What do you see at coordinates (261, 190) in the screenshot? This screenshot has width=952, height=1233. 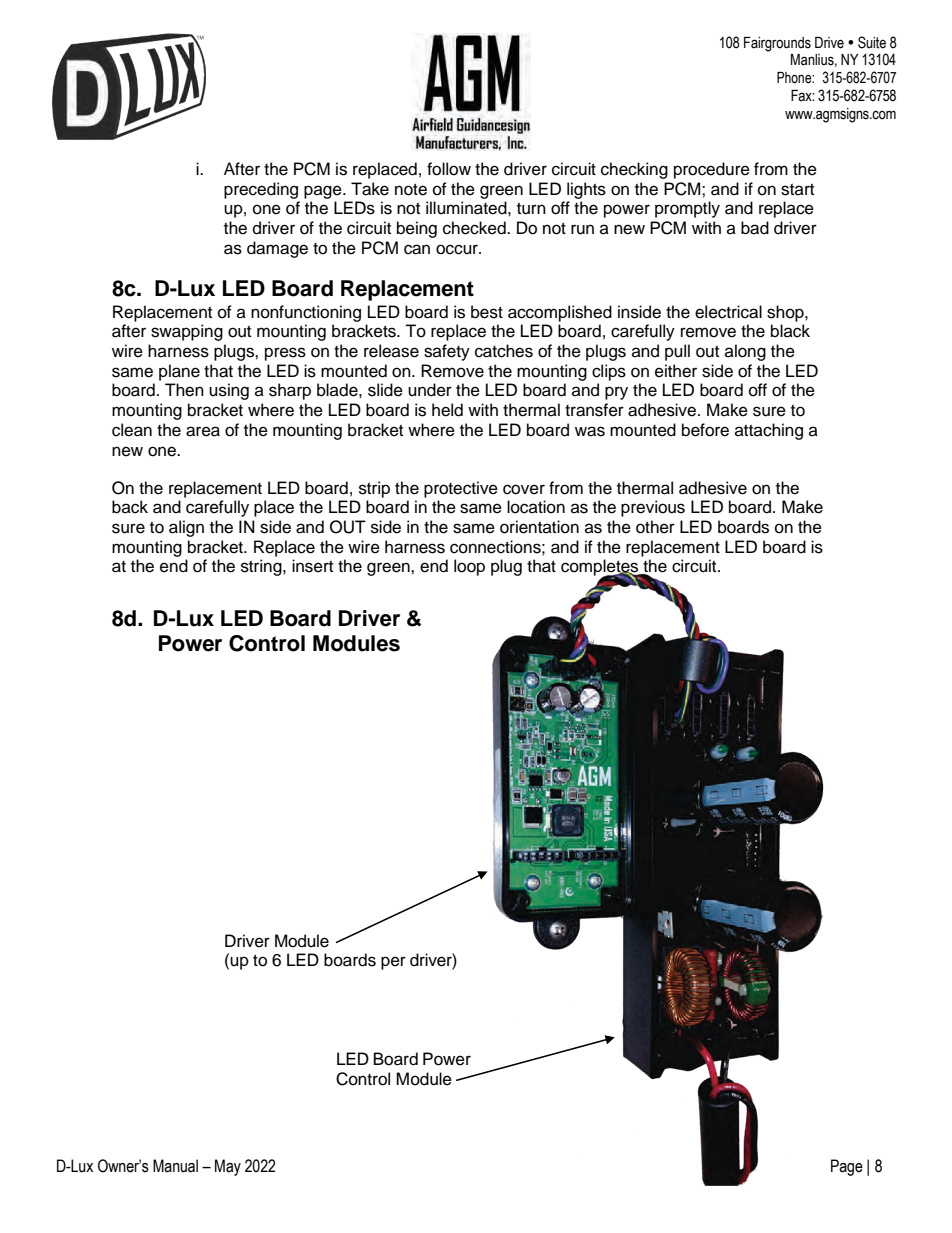 I see `preceding` at bounding box center [261, 190].
